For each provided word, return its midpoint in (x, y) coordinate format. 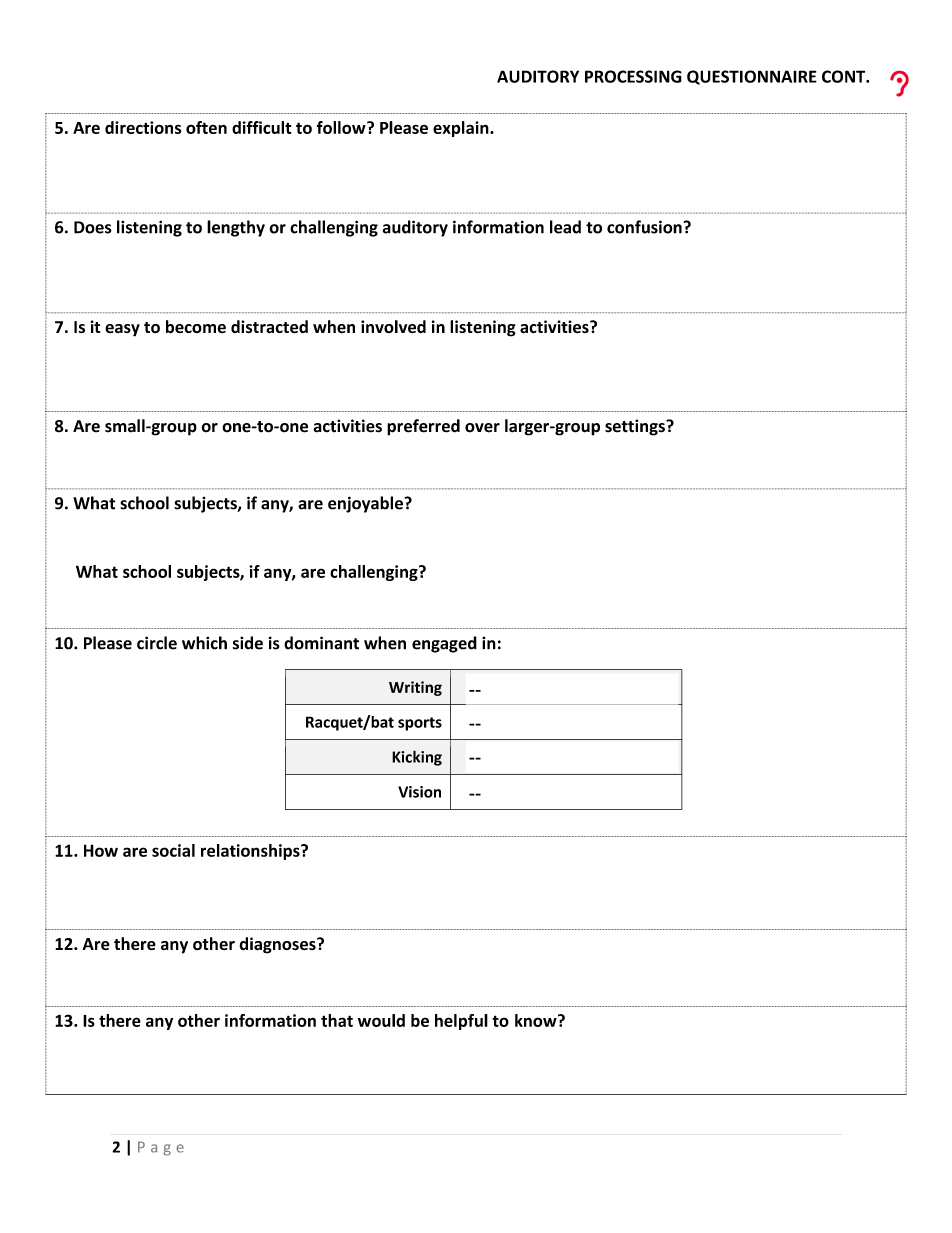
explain (462, 129)
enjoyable (366, 504)
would (381, 1020)
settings (636, 427)
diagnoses (278, 945)
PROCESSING (633, 76)
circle (157, 643)
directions (143, 127)
